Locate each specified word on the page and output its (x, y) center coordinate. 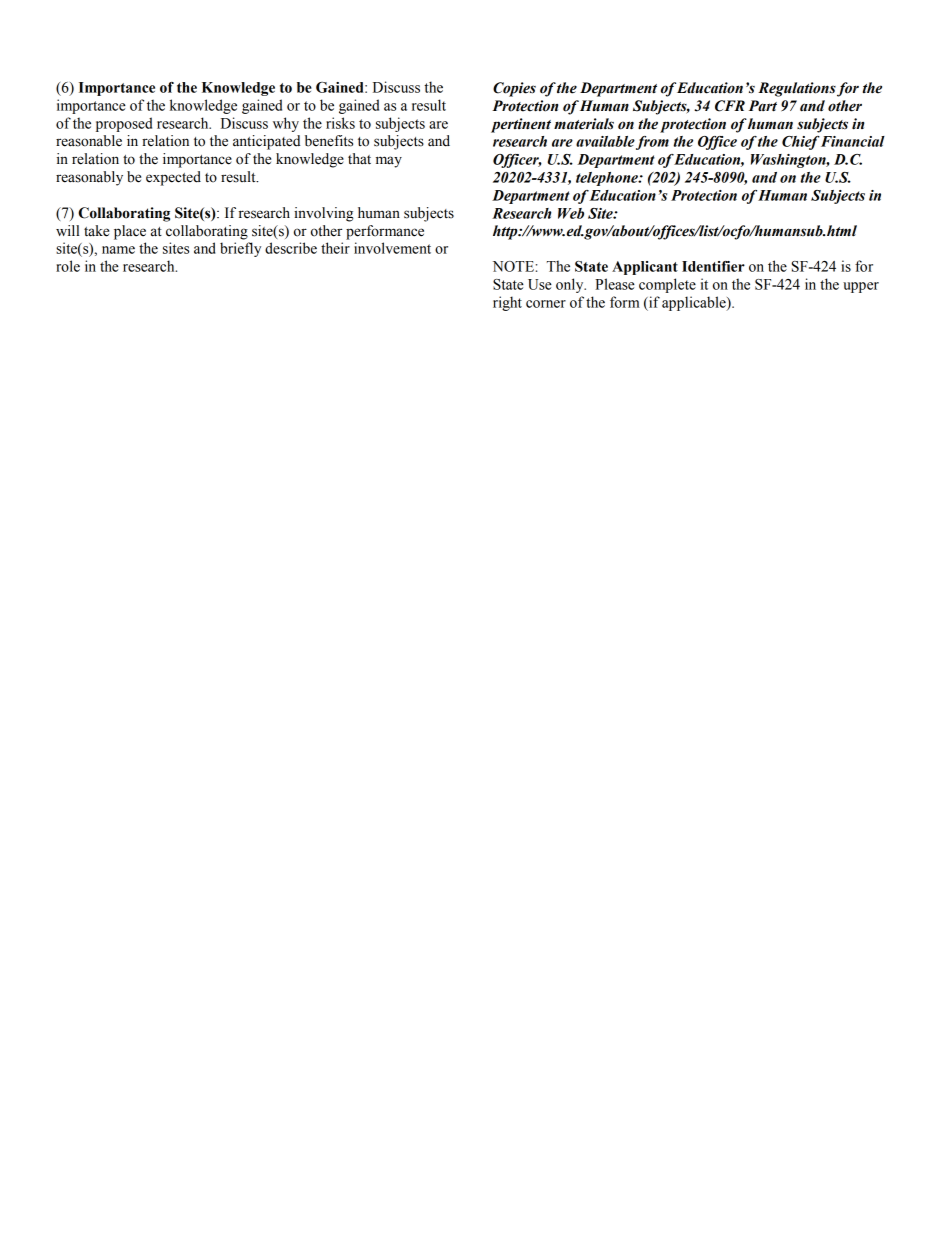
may (389, 162)
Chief (801, 143)
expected (173, 178)
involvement (392, 248)
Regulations (797, 89)
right (507, 303)
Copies (514, 89)
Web (571, 213)
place (130, 232)
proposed (124, 124)
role (68, 266)
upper (861, 287)
